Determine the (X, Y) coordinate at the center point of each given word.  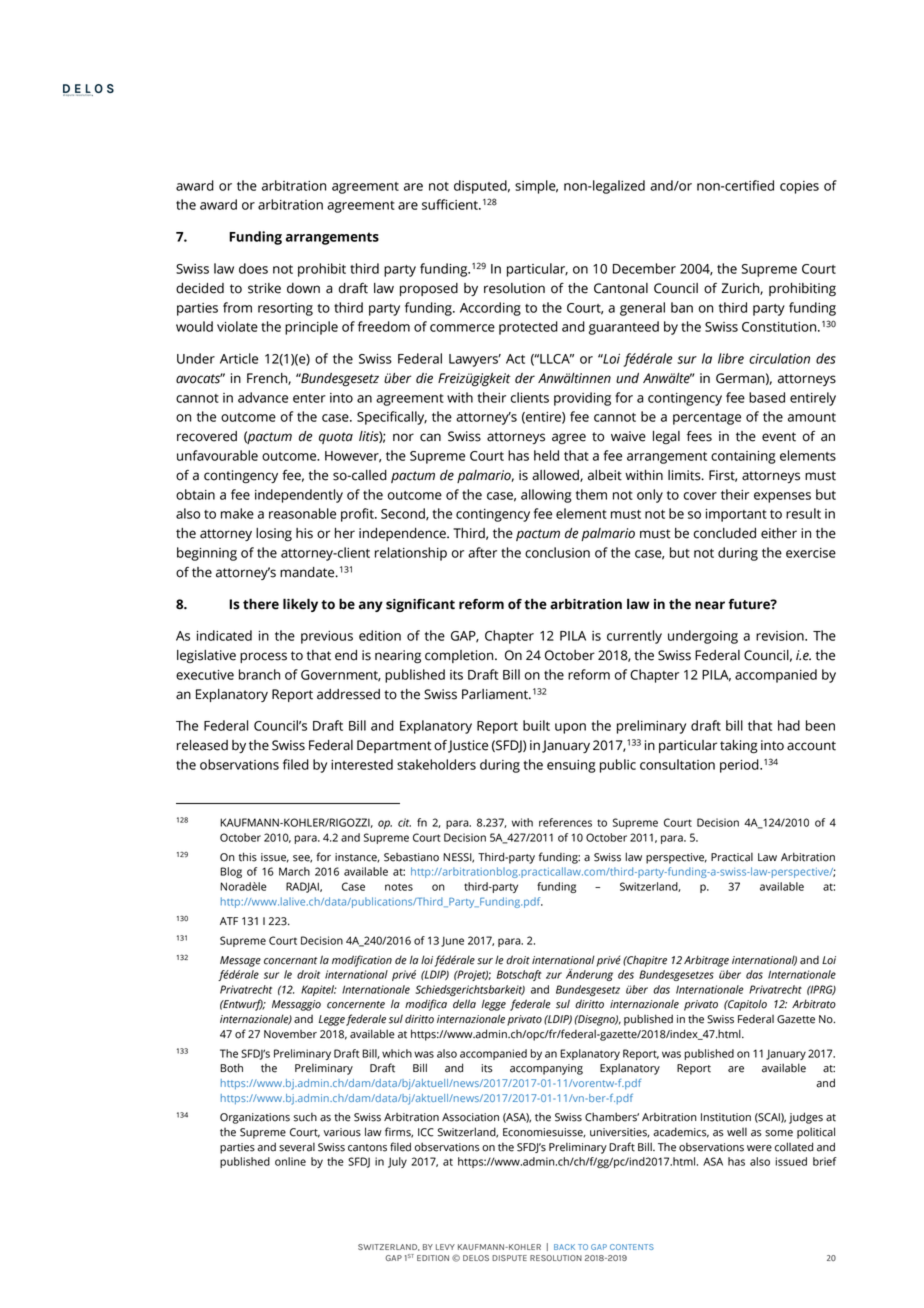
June (452, 941)
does (253, 268)
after (482, 552)
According (490, 309)
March (294, 871)
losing (274, 534)
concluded (725, 533)
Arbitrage (706, 961)
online (290, 1161)
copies (799, 187)
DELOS (476, 1258)
